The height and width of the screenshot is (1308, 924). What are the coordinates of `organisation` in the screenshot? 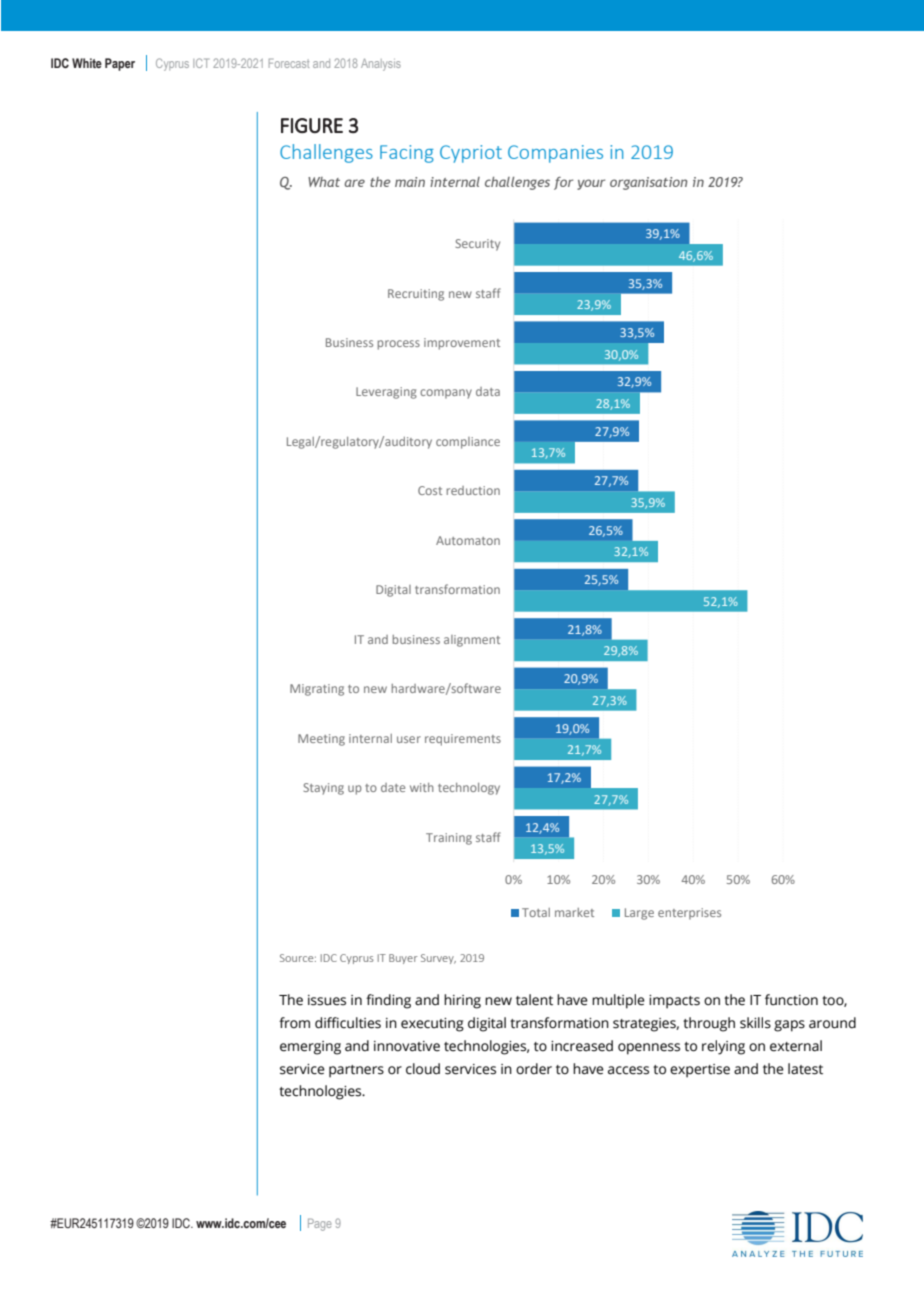 It's located at (648, 183).
